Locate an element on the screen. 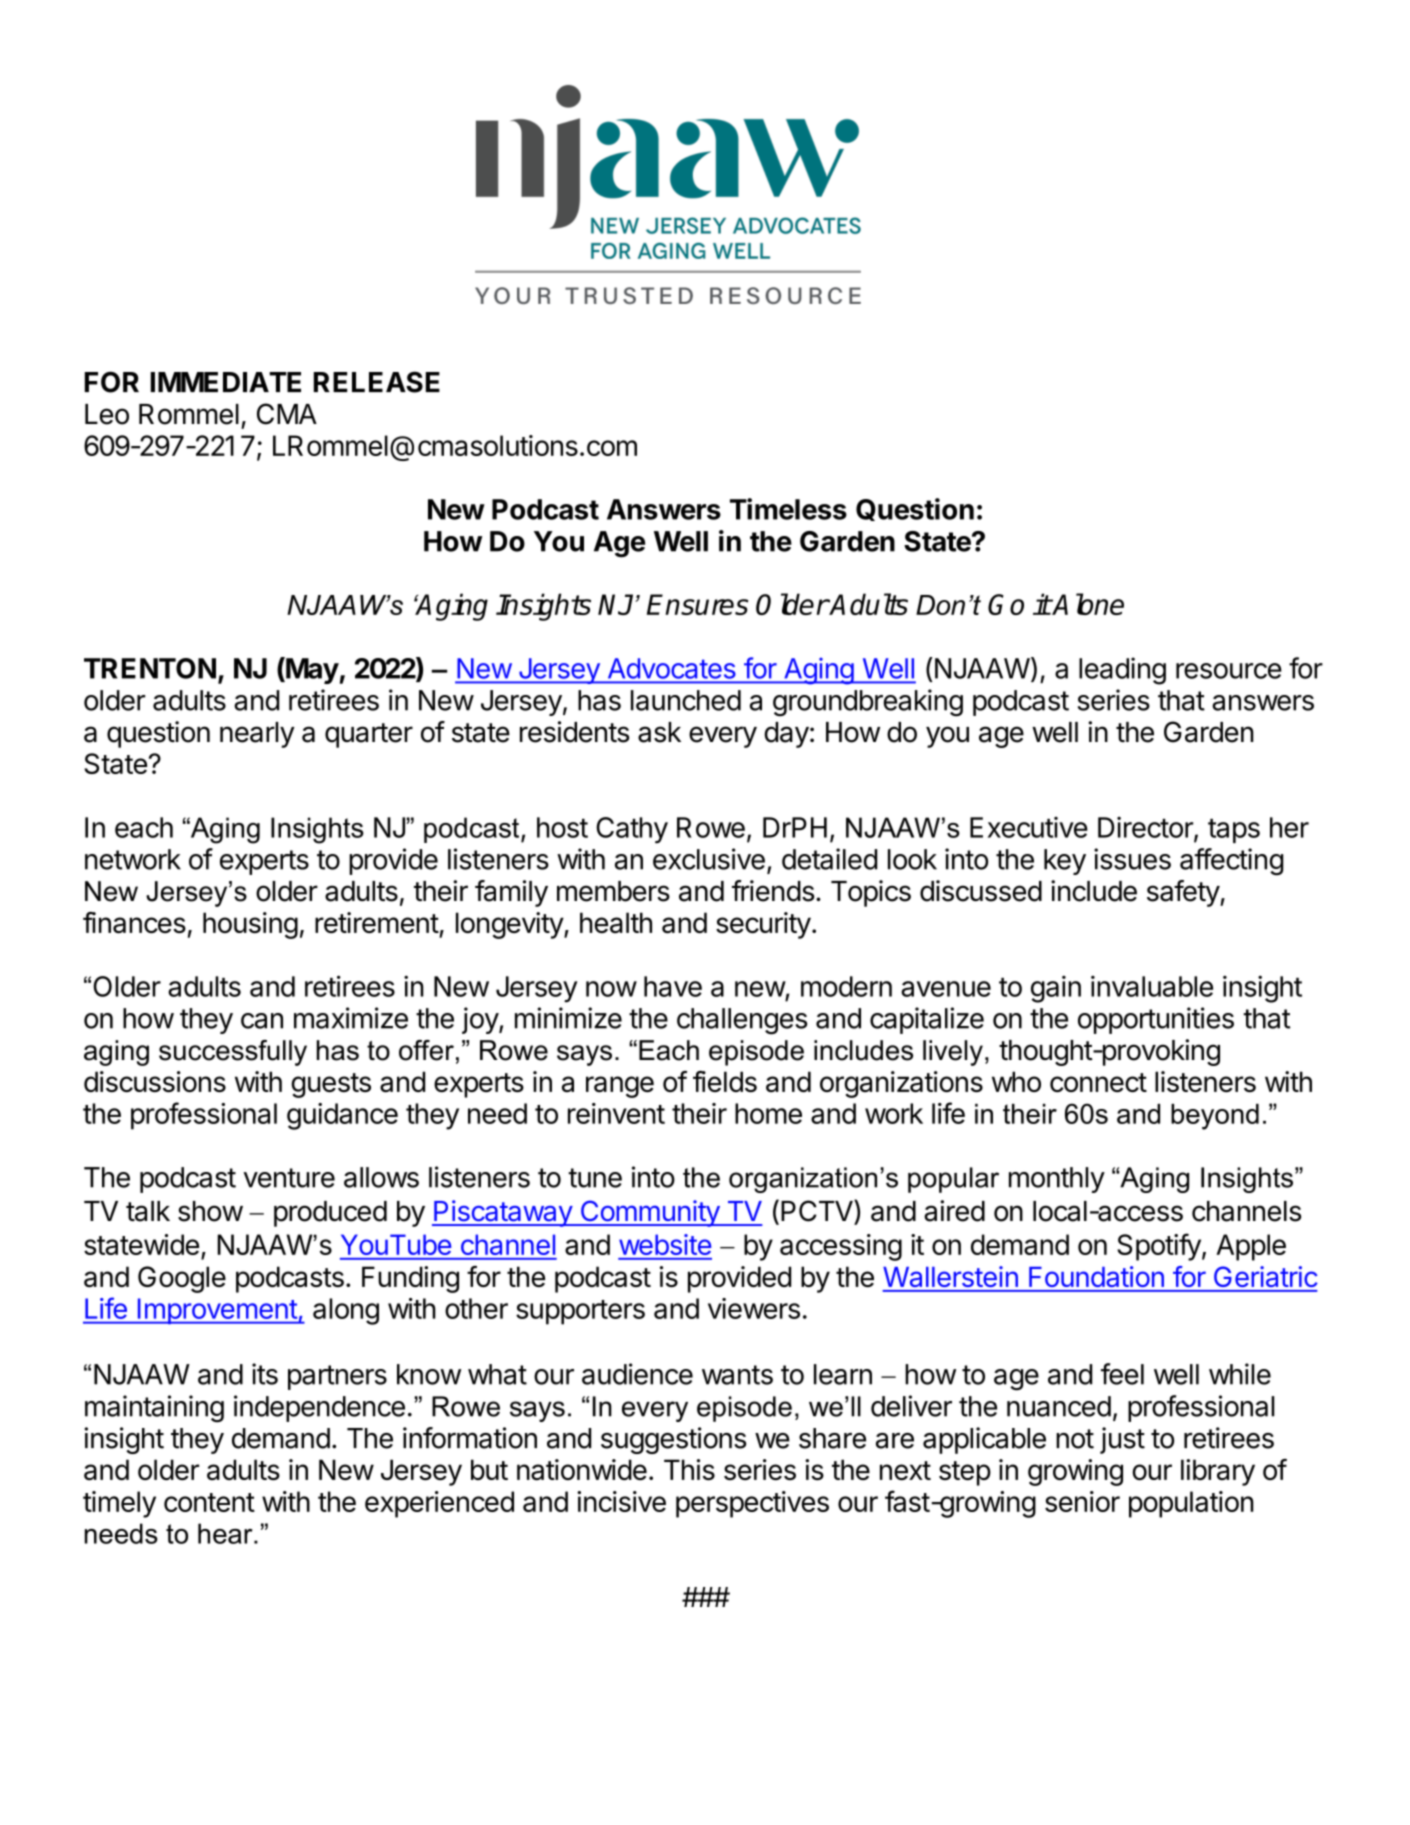 The width and height of the screenshot is (1410, 1825). Director is located at coordinates (1146, 828).
